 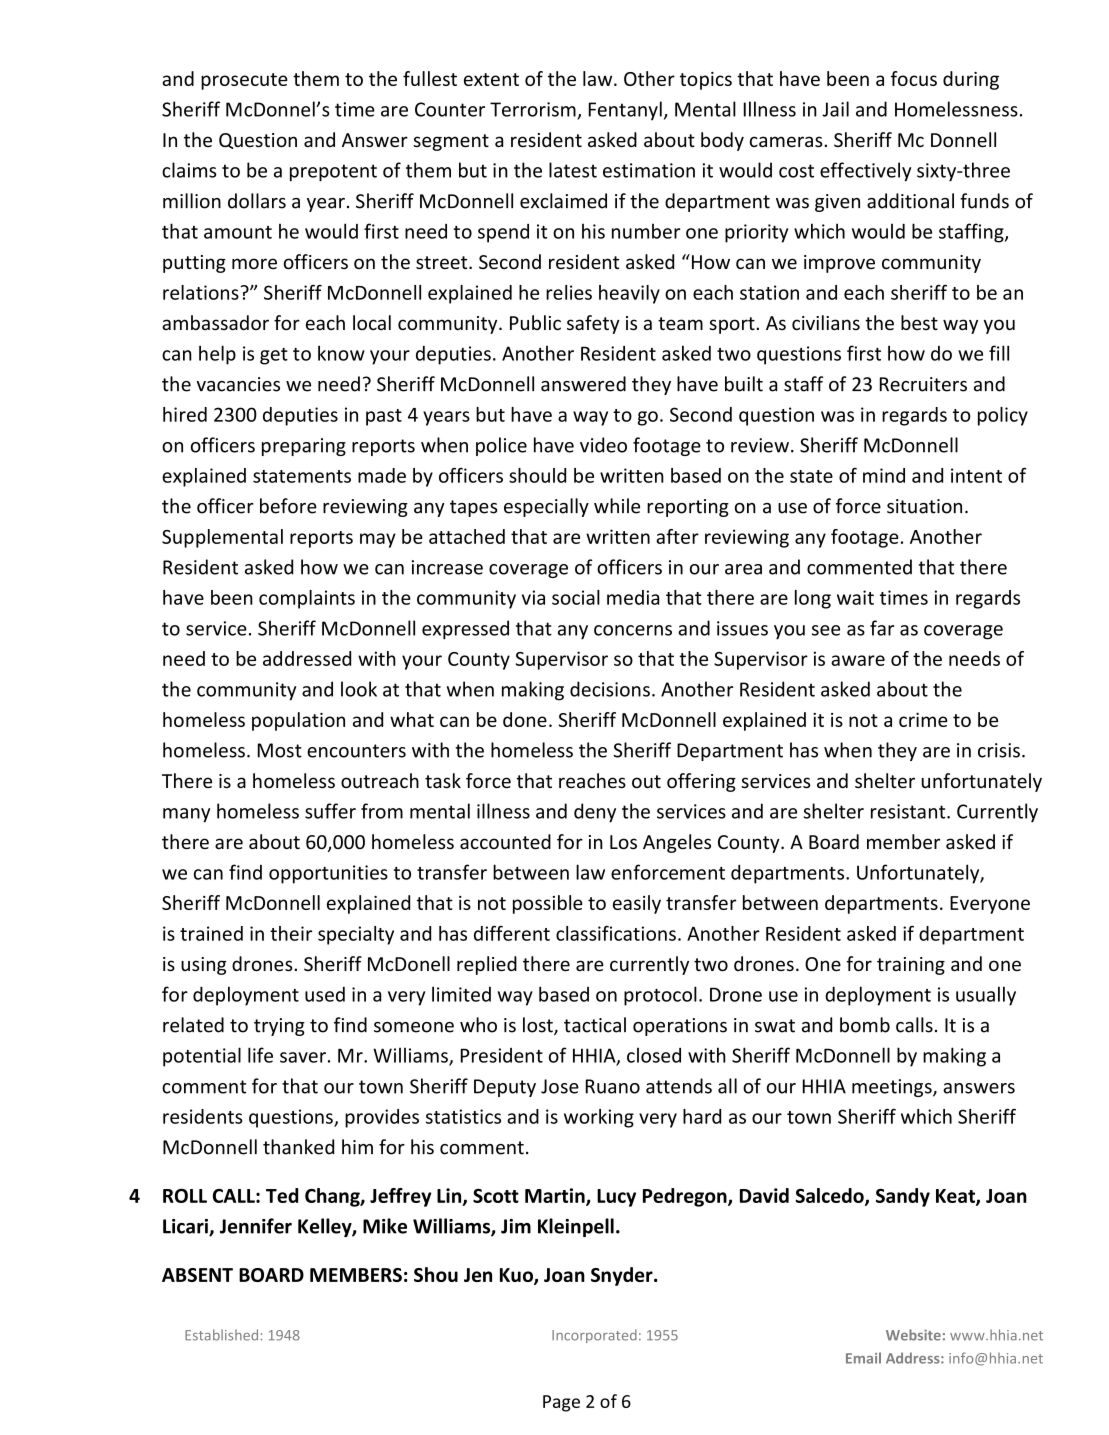 What do you see at coordinates (914, 78) in the screenshot?
I see `focus` at bounding box center [914, 78].
